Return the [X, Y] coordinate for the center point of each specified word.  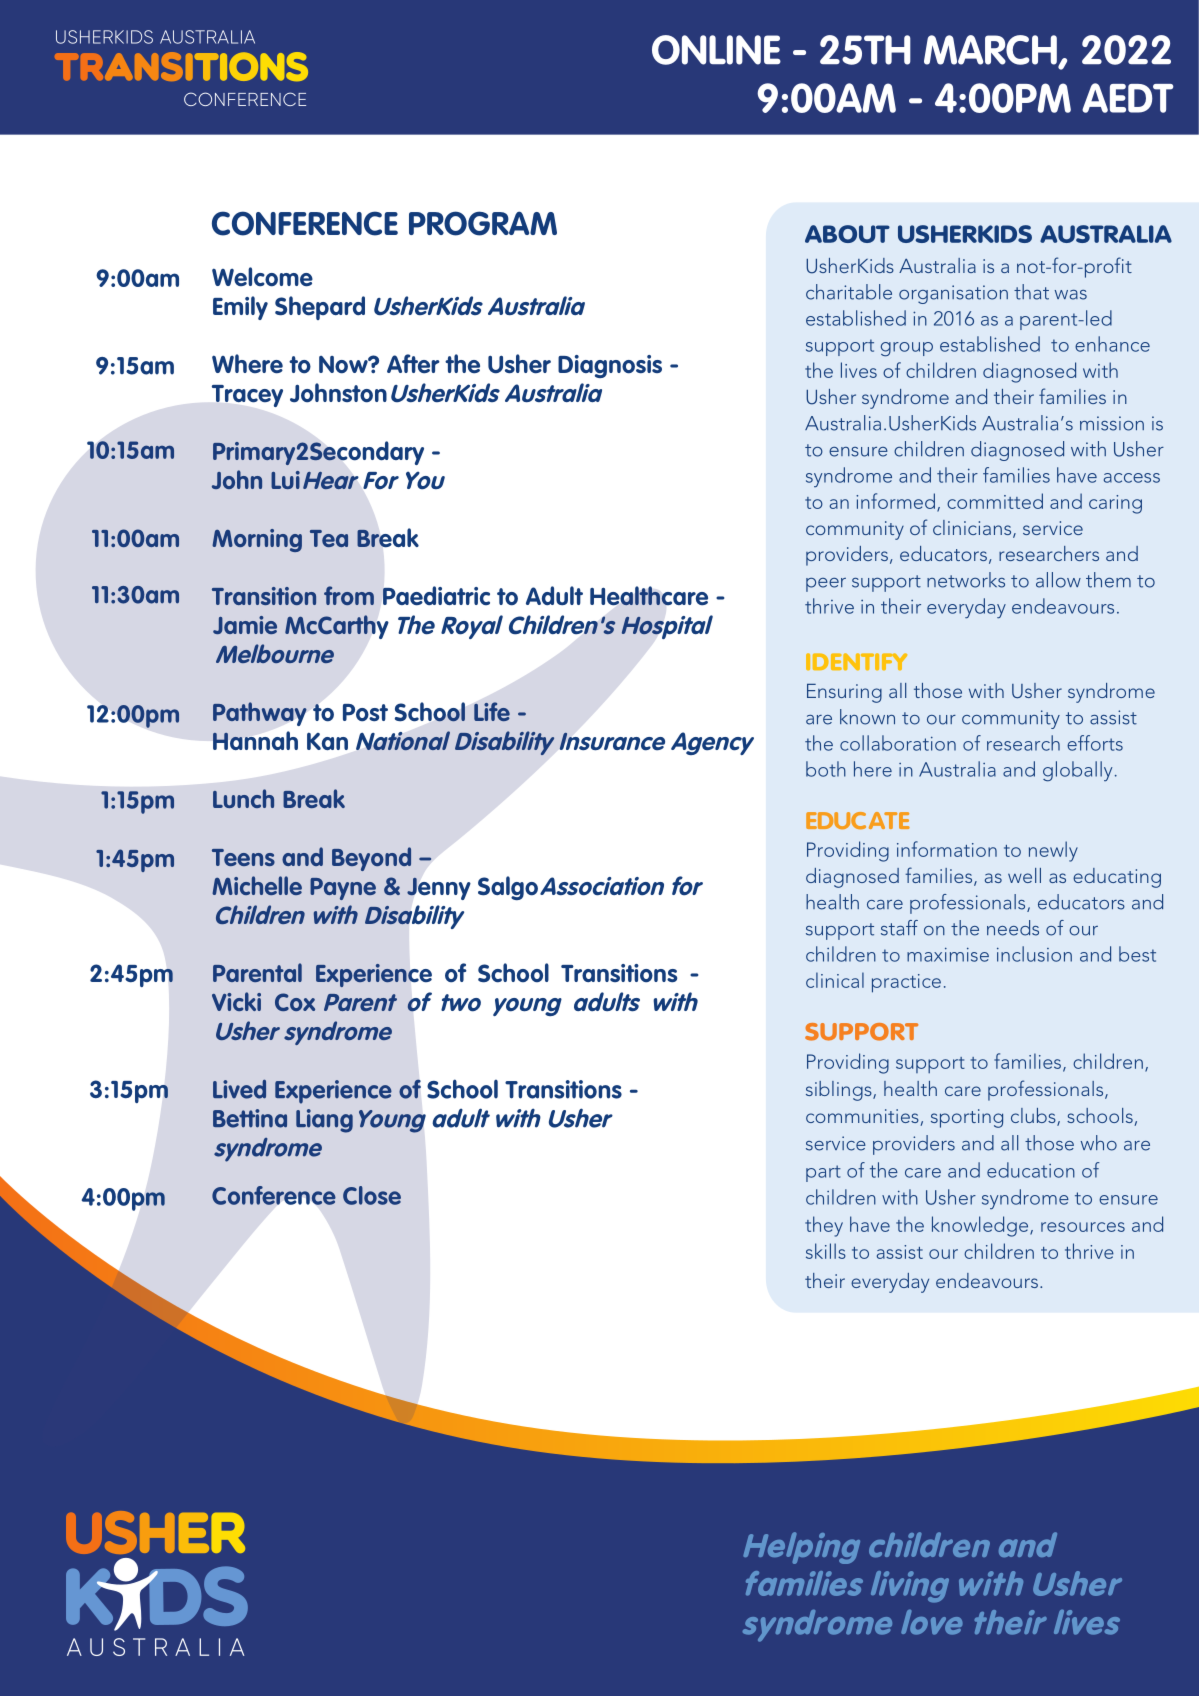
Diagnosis [610, 366]
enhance [1112, 344]
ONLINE [716, 50]
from [349, 595]
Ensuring [844, 693]
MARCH [991, 51]
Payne [343, 889]
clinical [835, 980]
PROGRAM [483, 223]
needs [1013, 928]
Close [372, 1195]
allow [1058, 580]
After [413, 364]
